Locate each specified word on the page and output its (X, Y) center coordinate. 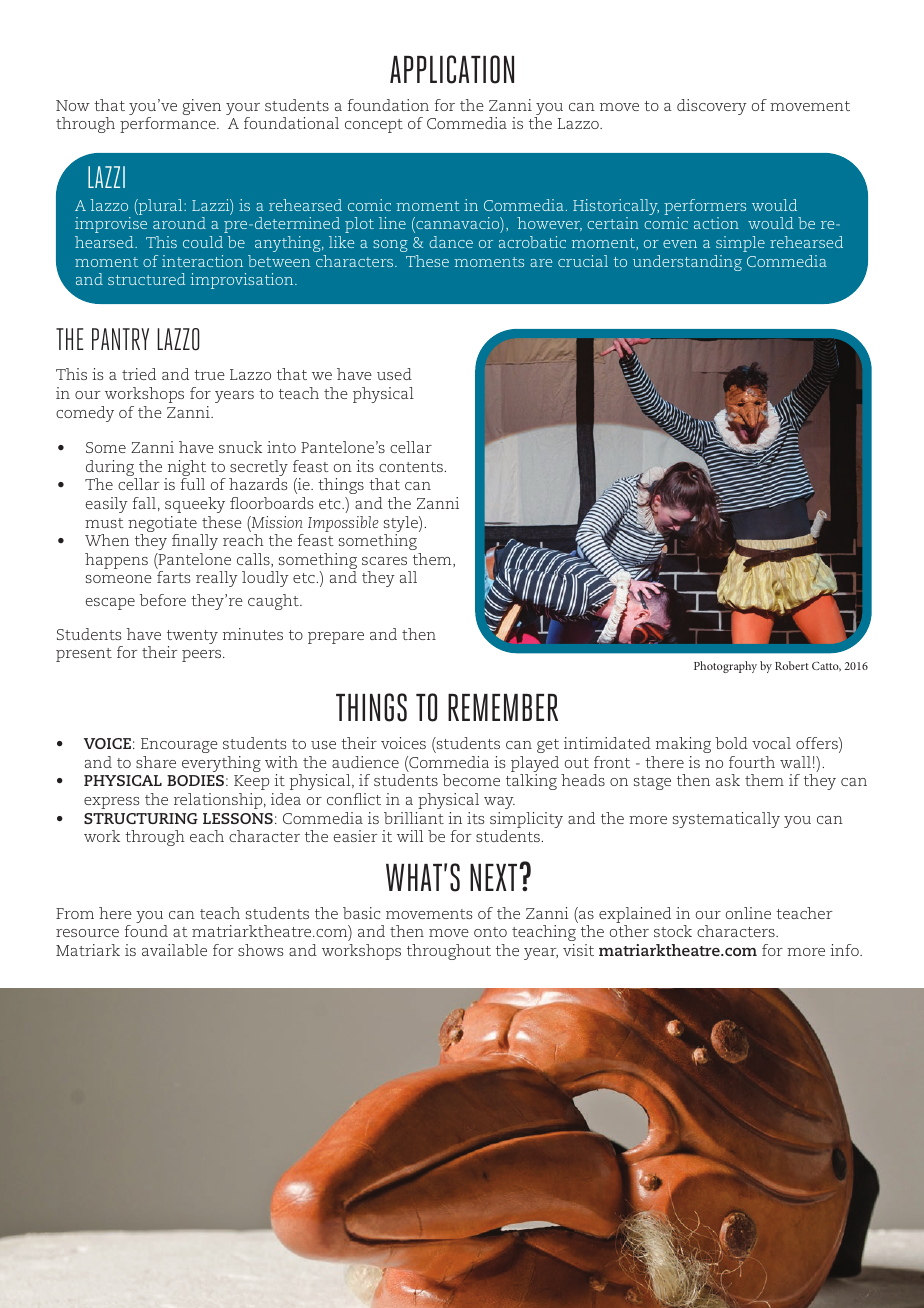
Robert (792, 665)
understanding (687, 263)
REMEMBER (503, 707)
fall (144, 503)
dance (451, 242)
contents (411, 467)
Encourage (179, 745)
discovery (712, 107)
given (201, 107)
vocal (771, 743)
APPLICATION (452, 69)
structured (147, 279)
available (174, 950)
